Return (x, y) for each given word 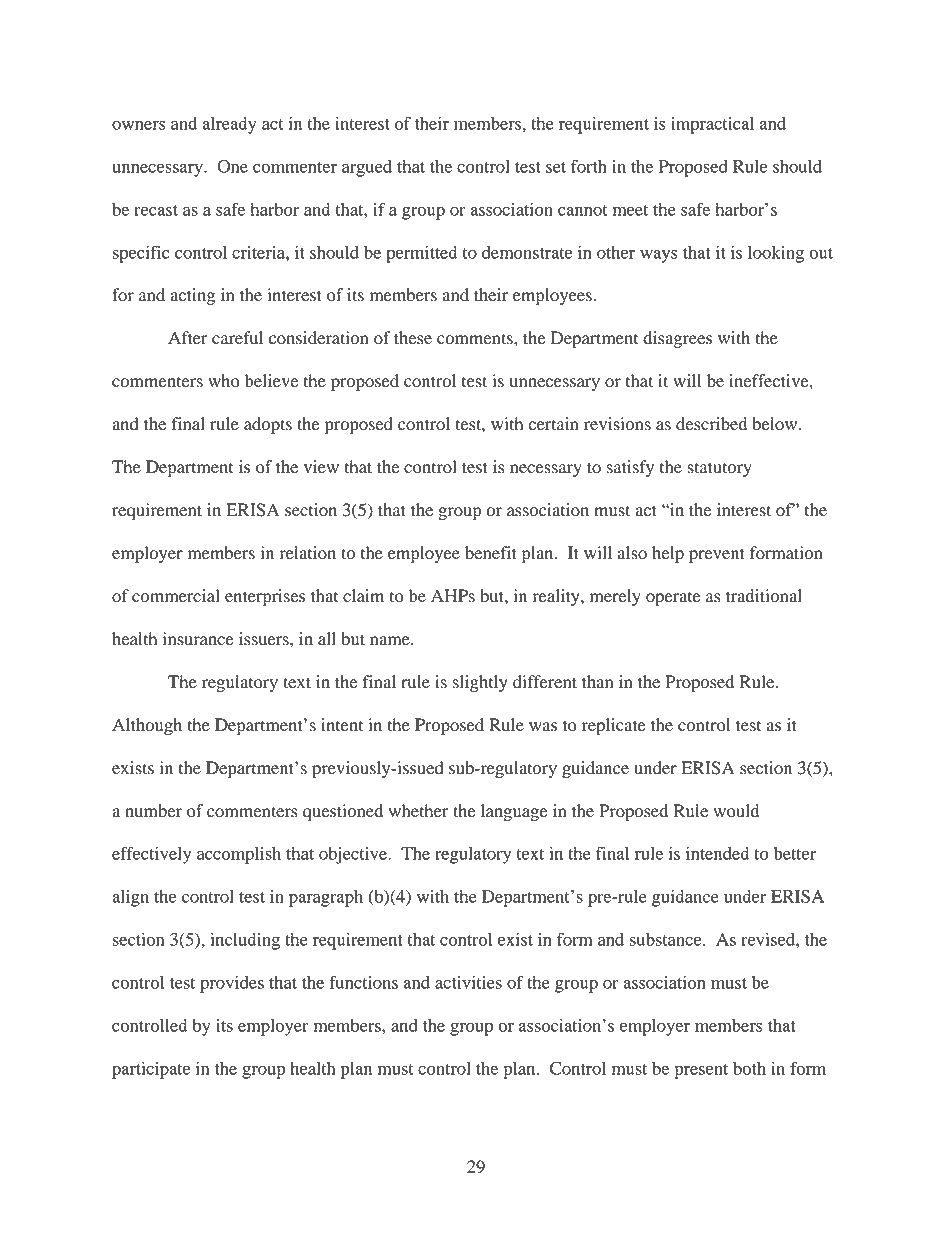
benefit (491, 553)
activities (468, 982)
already (229, 125)
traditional (764, 596)
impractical (712, 125)
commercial (176, 596)
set (556, 167)
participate (151, 1070)
